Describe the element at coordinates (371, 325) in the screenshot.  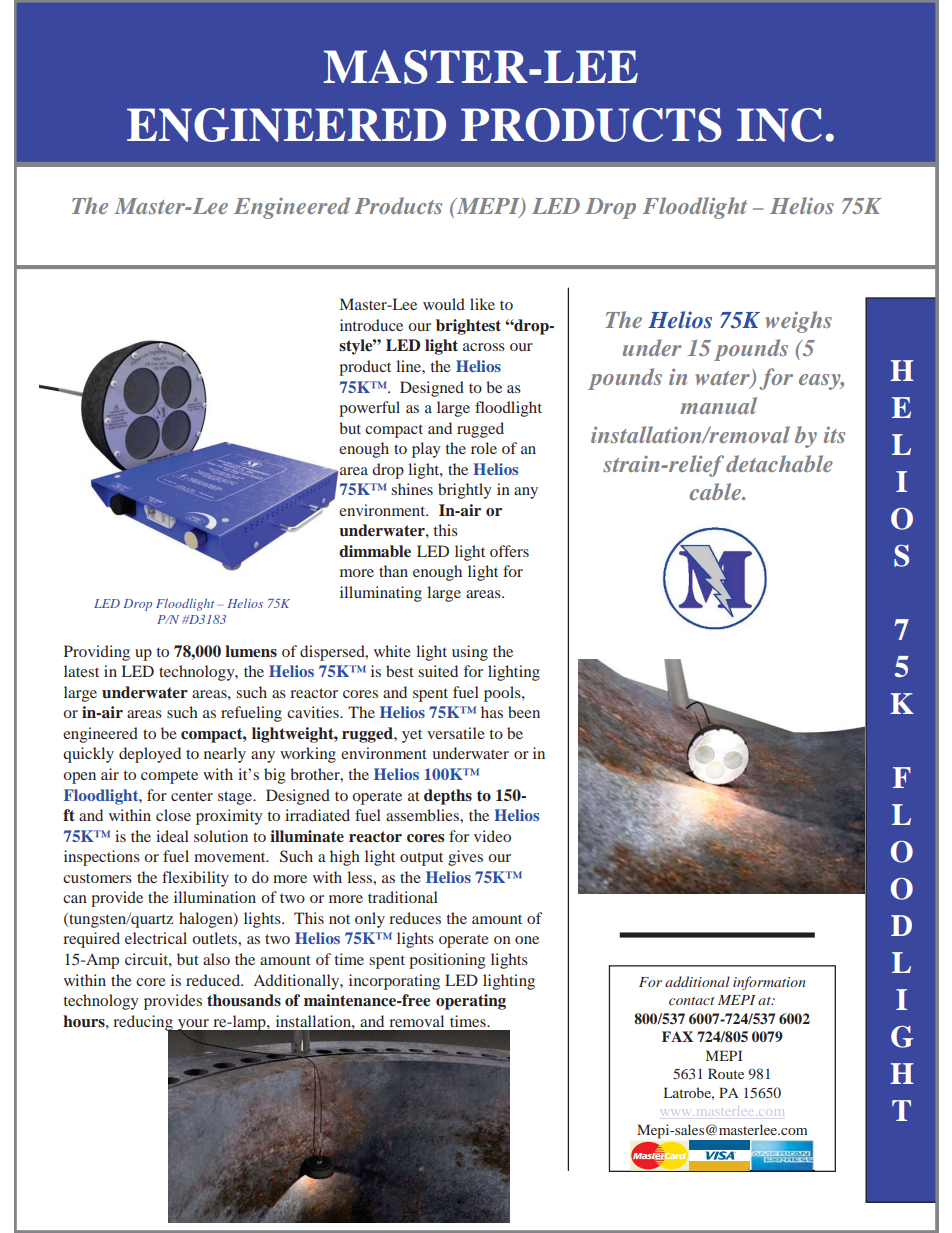
I see `introduce` at that location.
